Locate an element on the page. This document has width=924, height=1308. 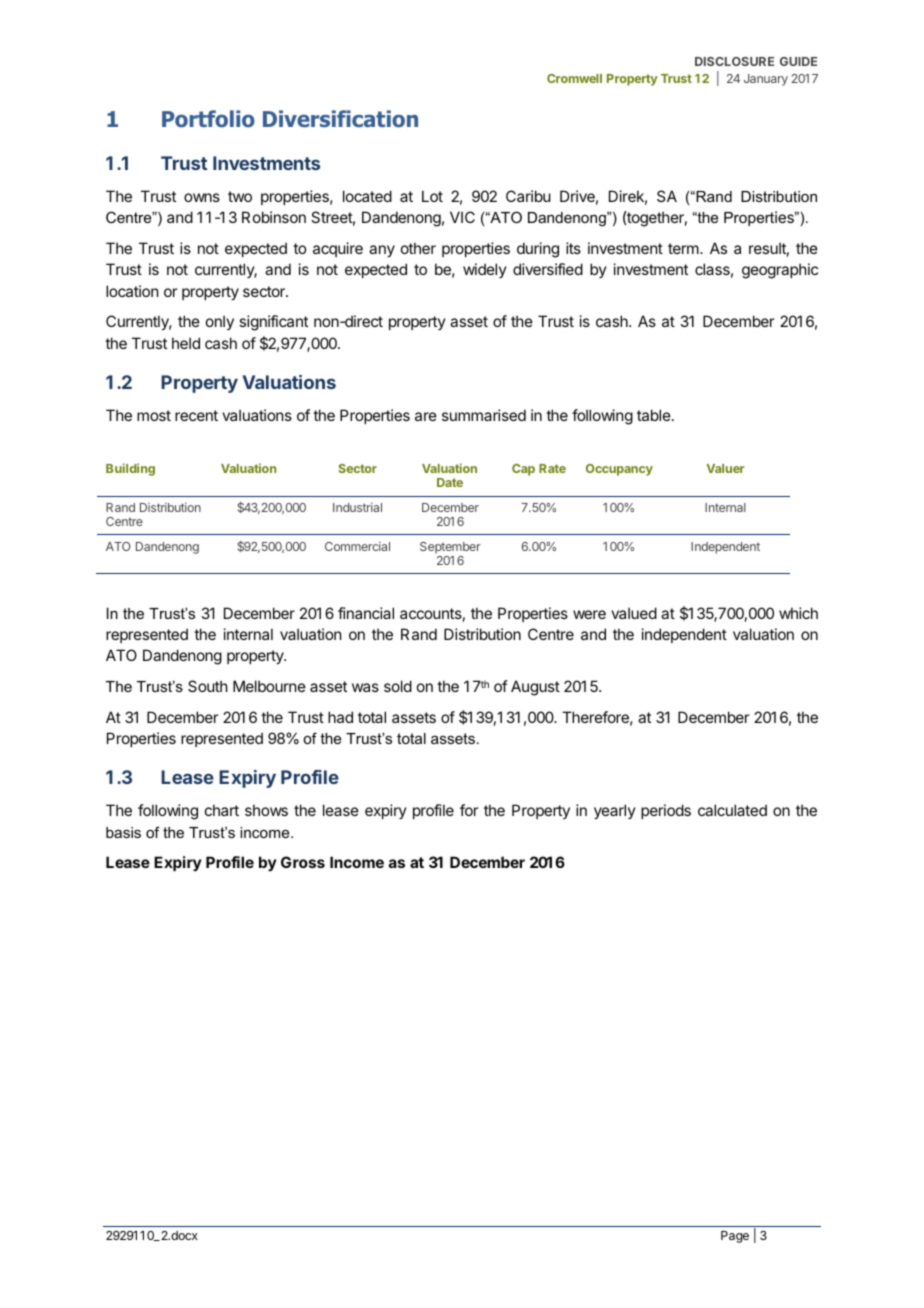
table is located at coordinates (654, 415).
